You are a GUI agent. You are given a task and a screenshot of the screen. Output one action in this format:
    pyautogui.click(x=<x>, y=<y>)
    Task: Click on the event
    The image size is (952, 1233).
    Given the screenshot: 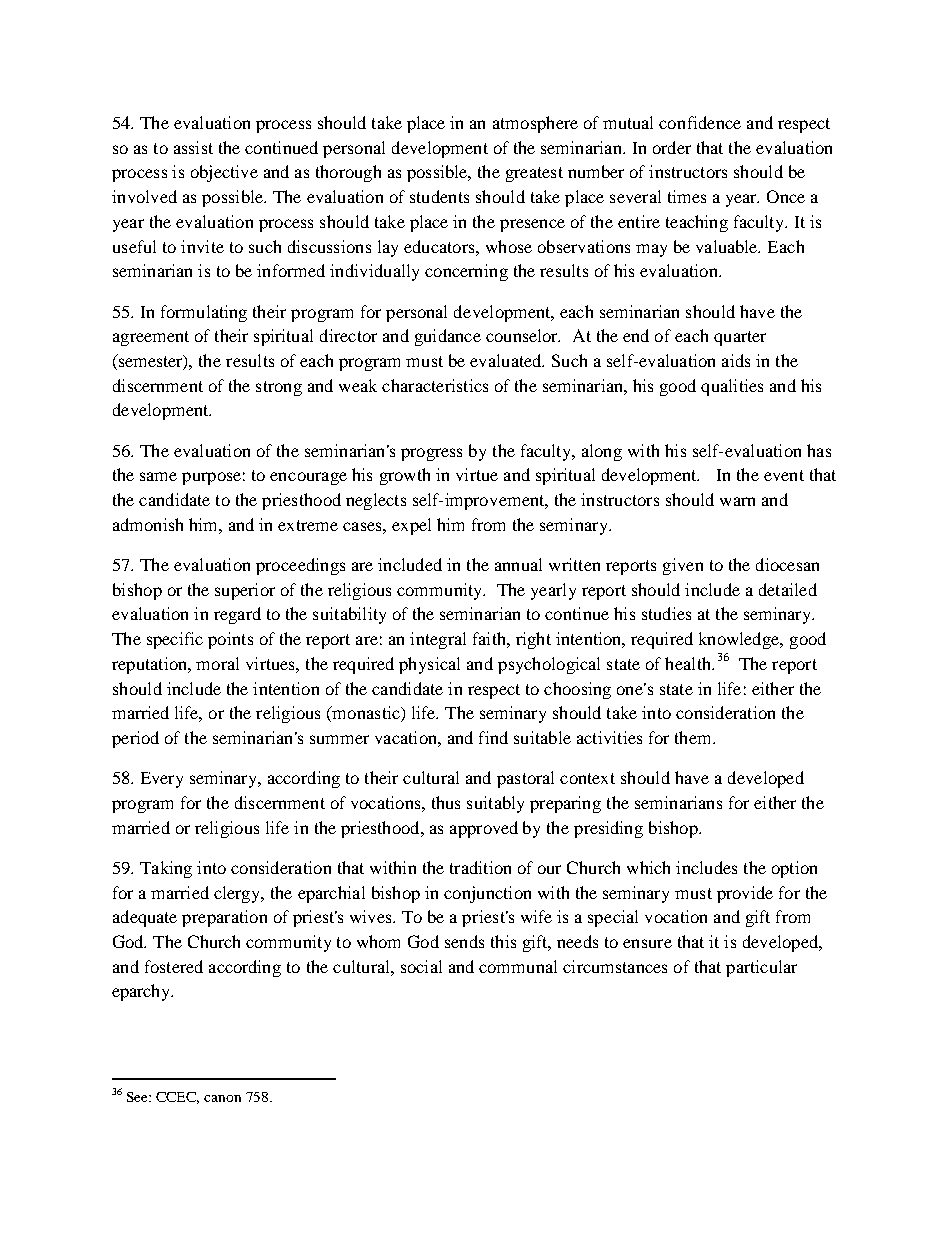 What is the action you would take?
    pyautogui.click(x=784, y=475)
